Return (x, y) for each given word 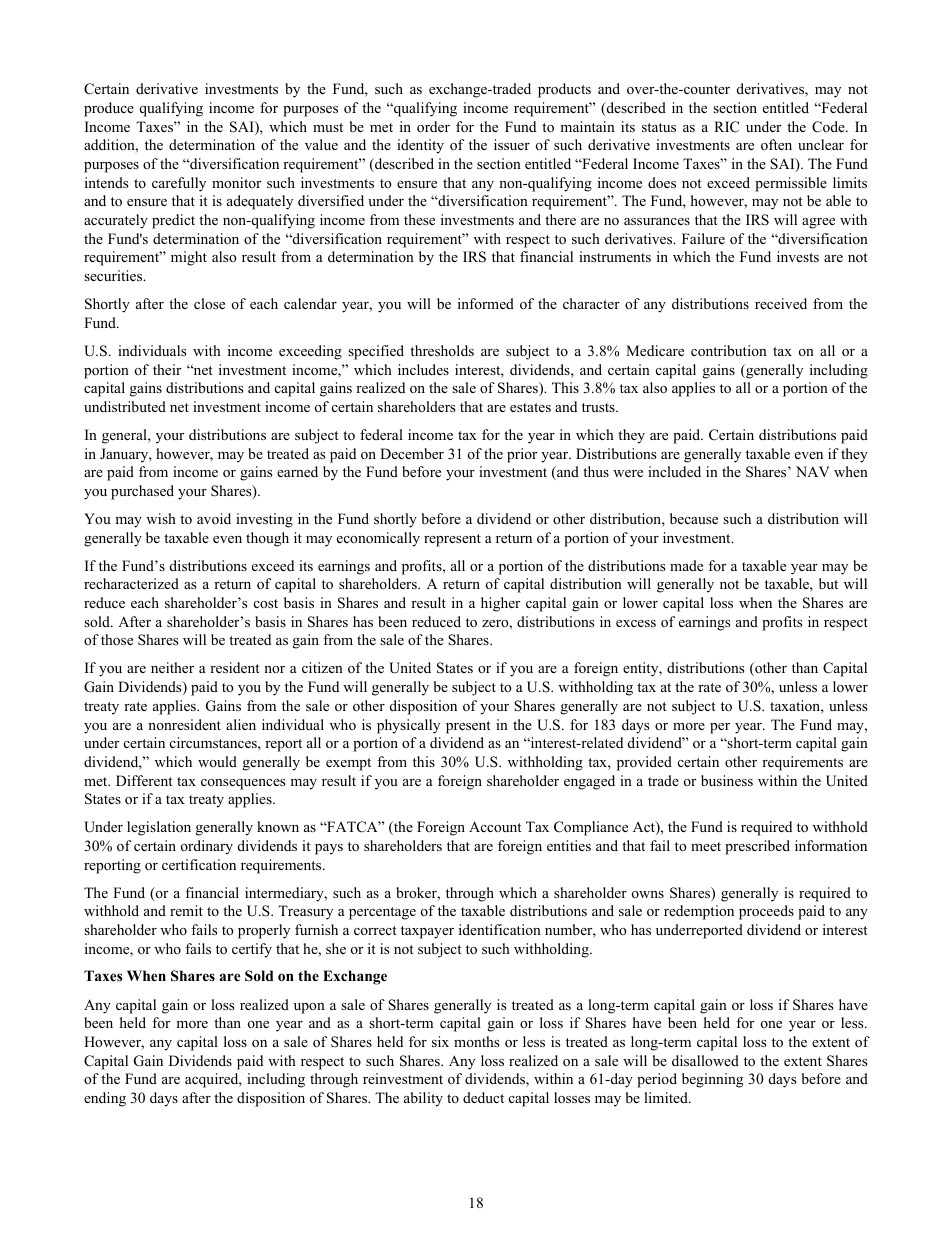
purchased (142, 492)
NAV (812, 471)
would (217, 761)
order (433, 127)
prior (522, 455)
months (476, 1041)
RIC (726, 127)
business (727, 780)
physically (408, 726)
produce (109, 109)
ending (105, 1099)
